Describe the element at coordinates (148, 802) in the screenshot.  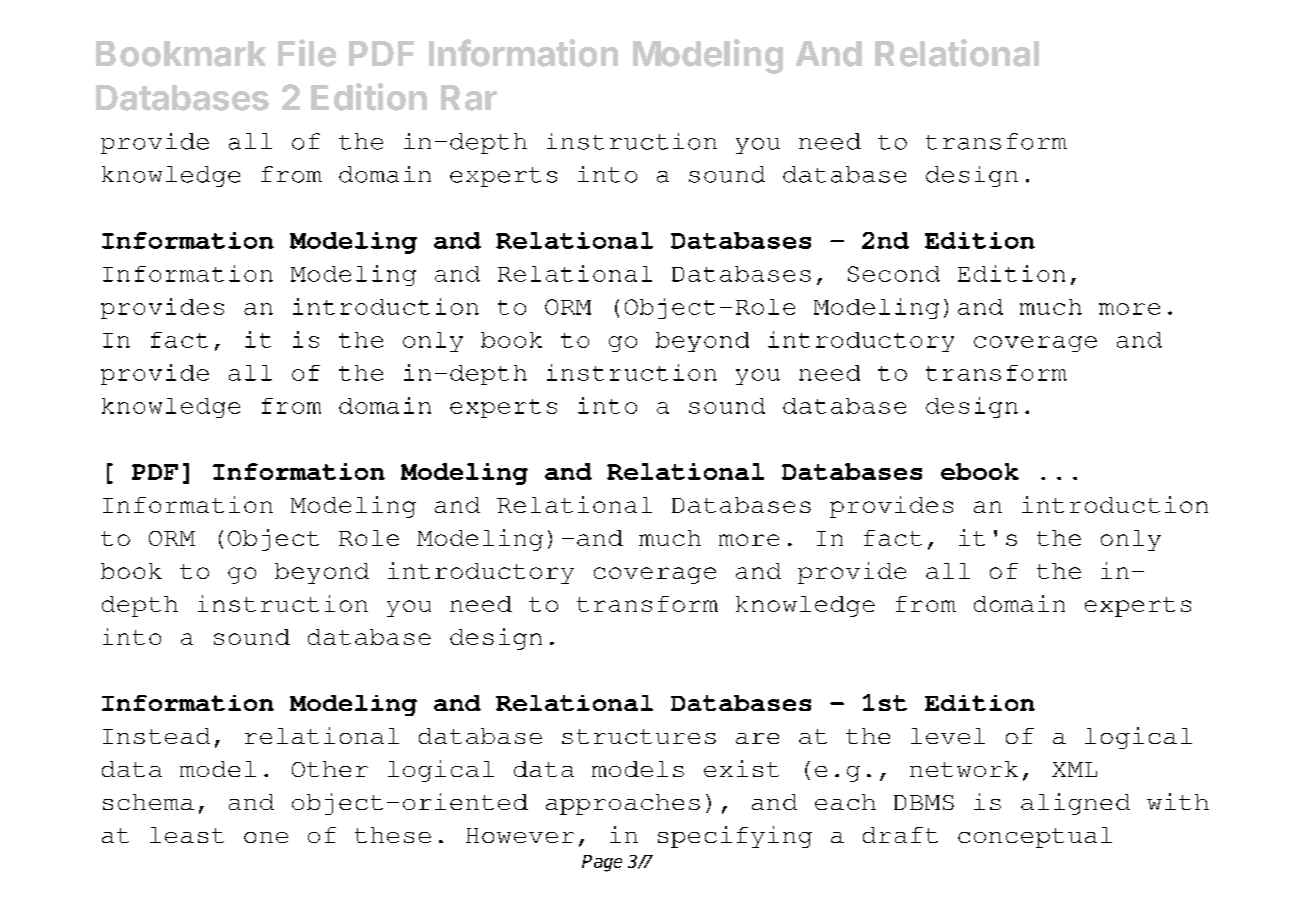
I see `schema` at that location.
